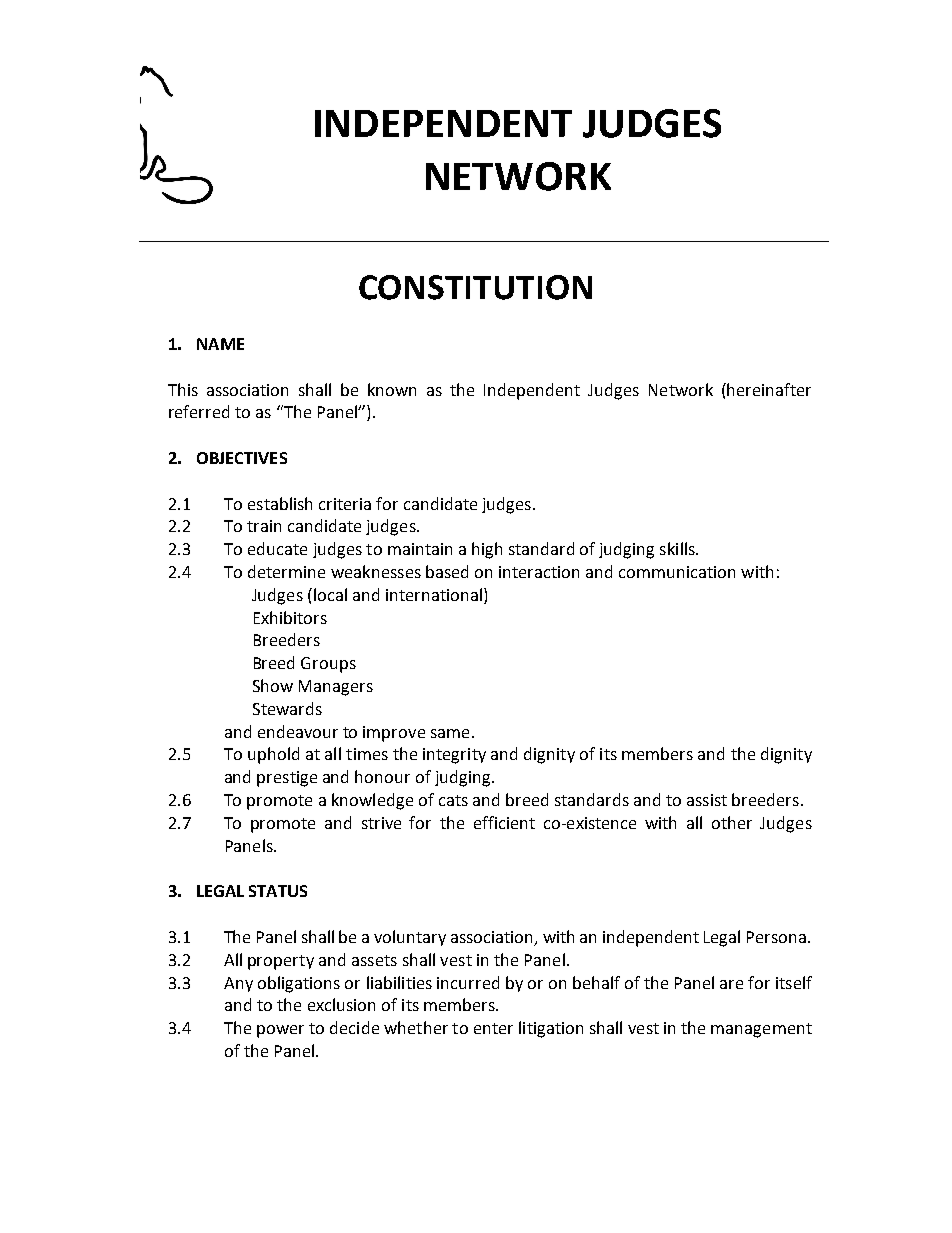 The image size is (952, 1233). Describe the element at coordinates (475, 287) in the screenshot. I see `CONSTITUTION` at that location.
